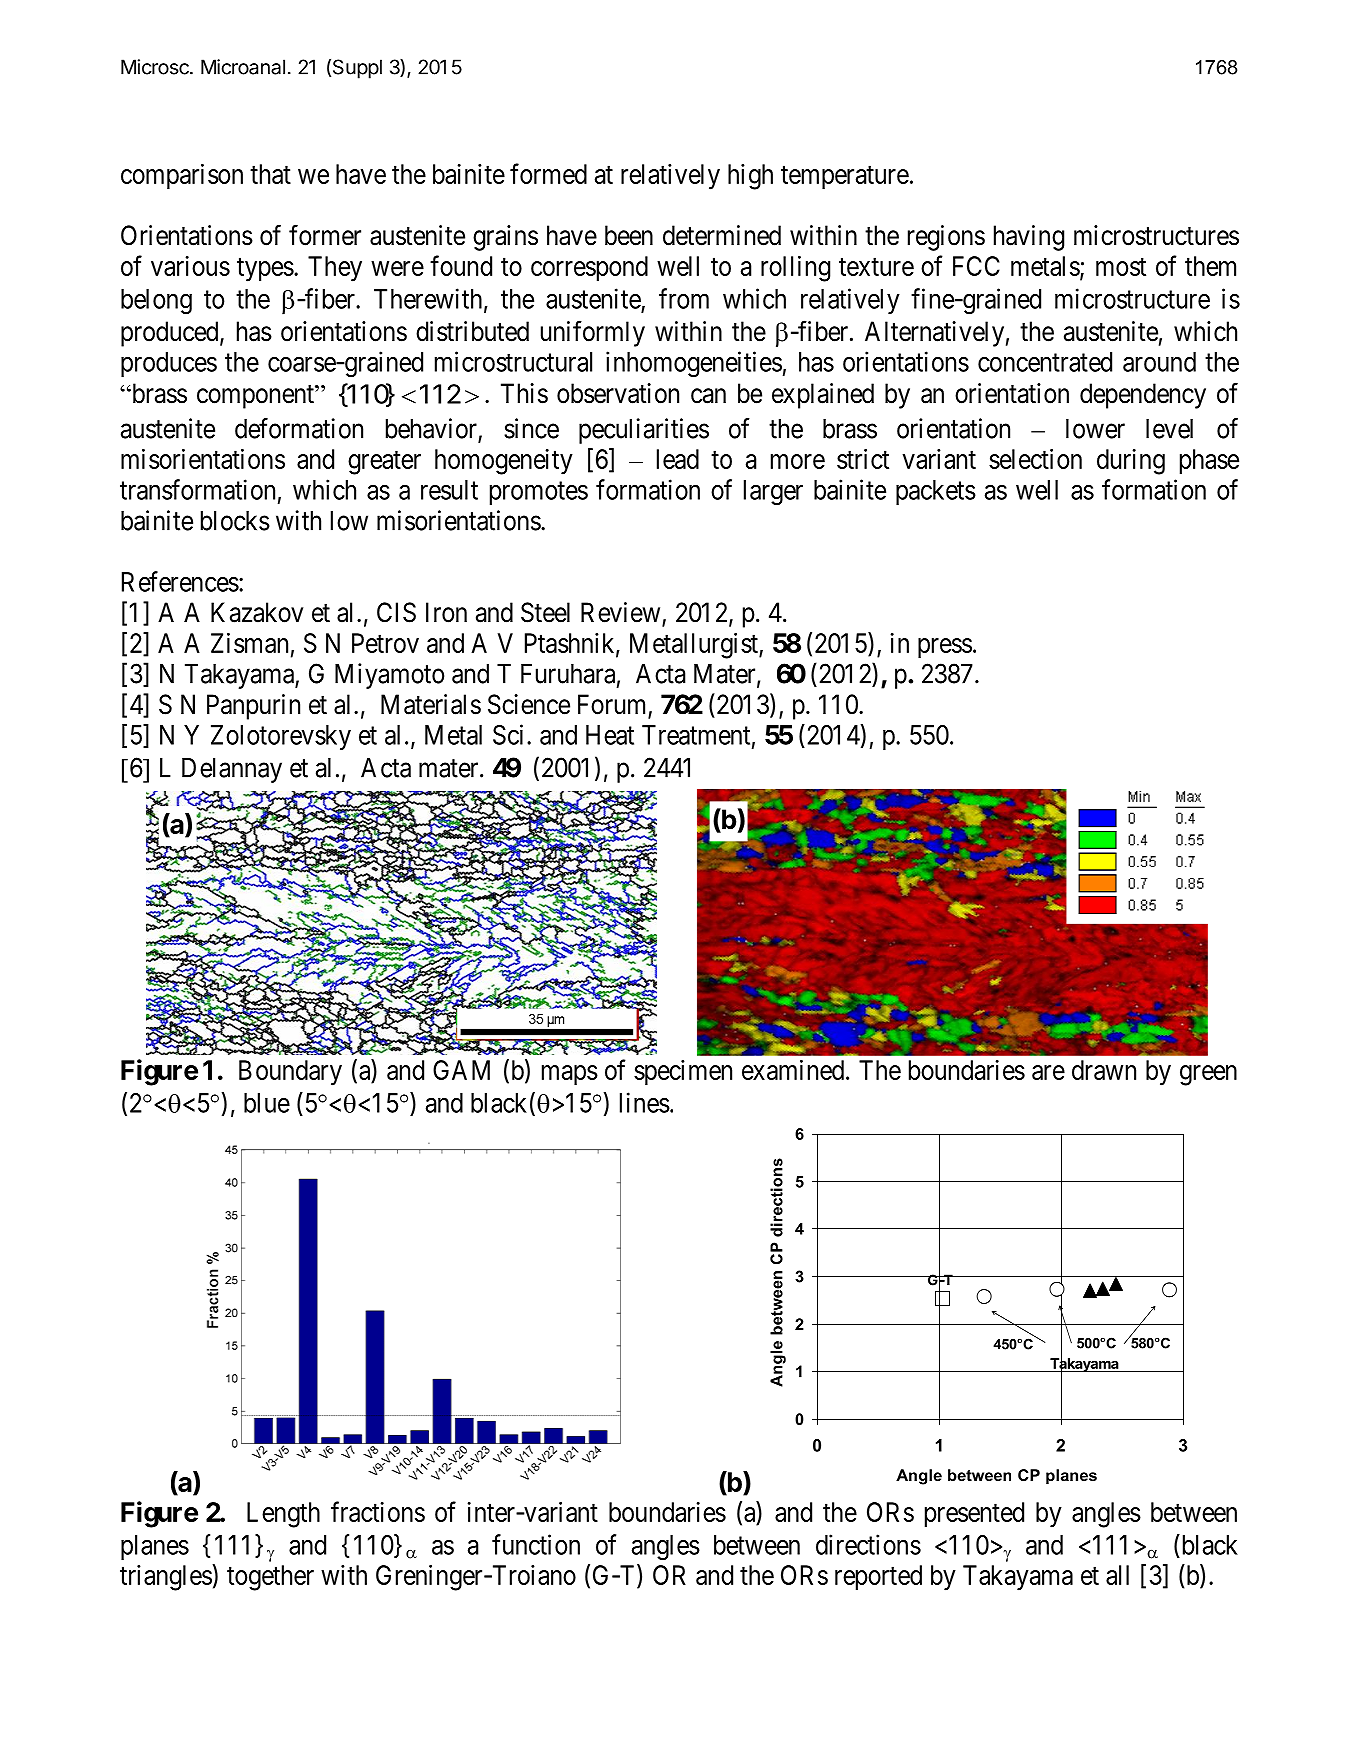  Describe the element at coordinates (622, 613) in the screenshot. I see `Review` at that location.
